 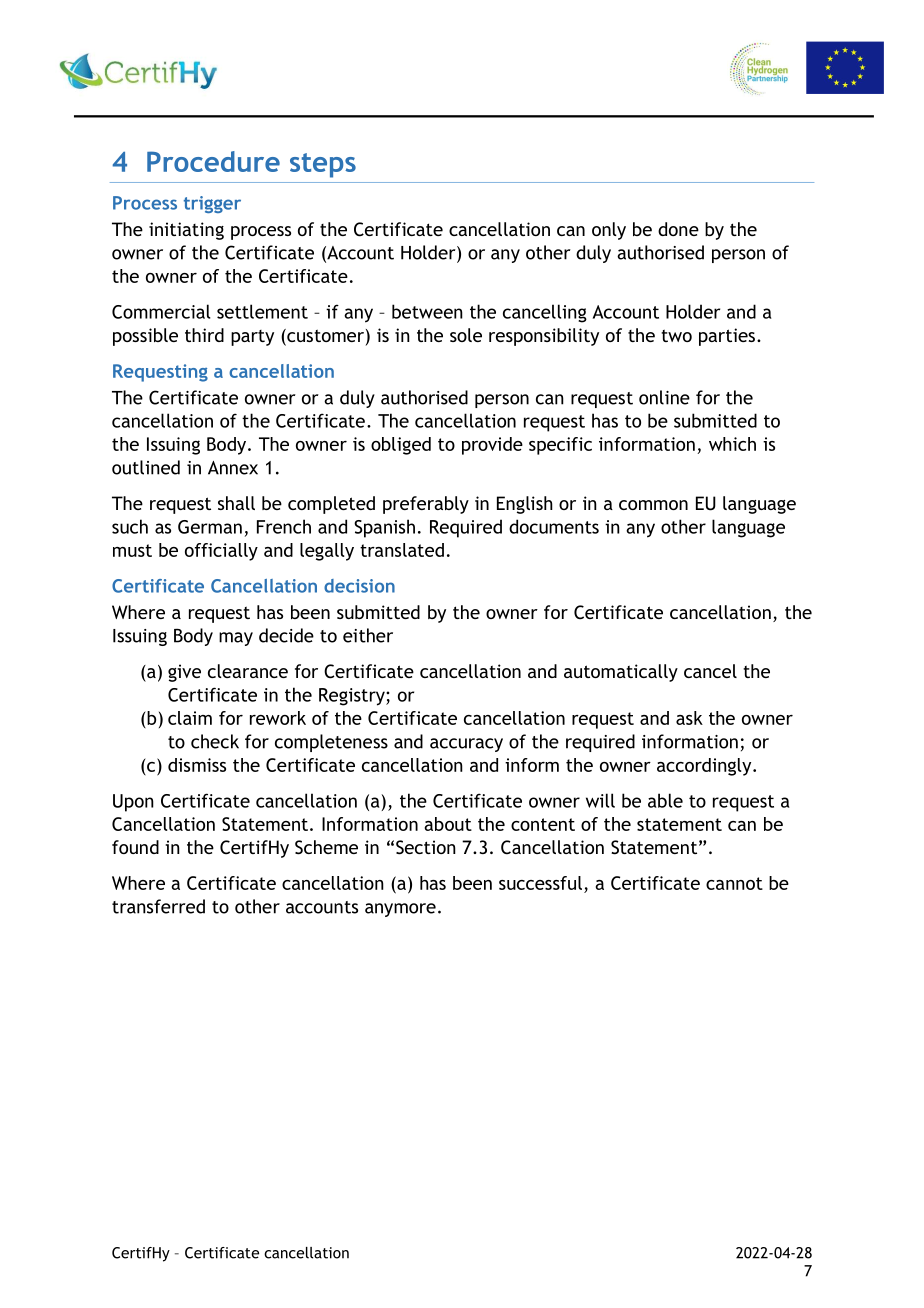 What do you see at coordinates (402, 550) in the image?
I see `translated` at bounding box center [402, 550].
